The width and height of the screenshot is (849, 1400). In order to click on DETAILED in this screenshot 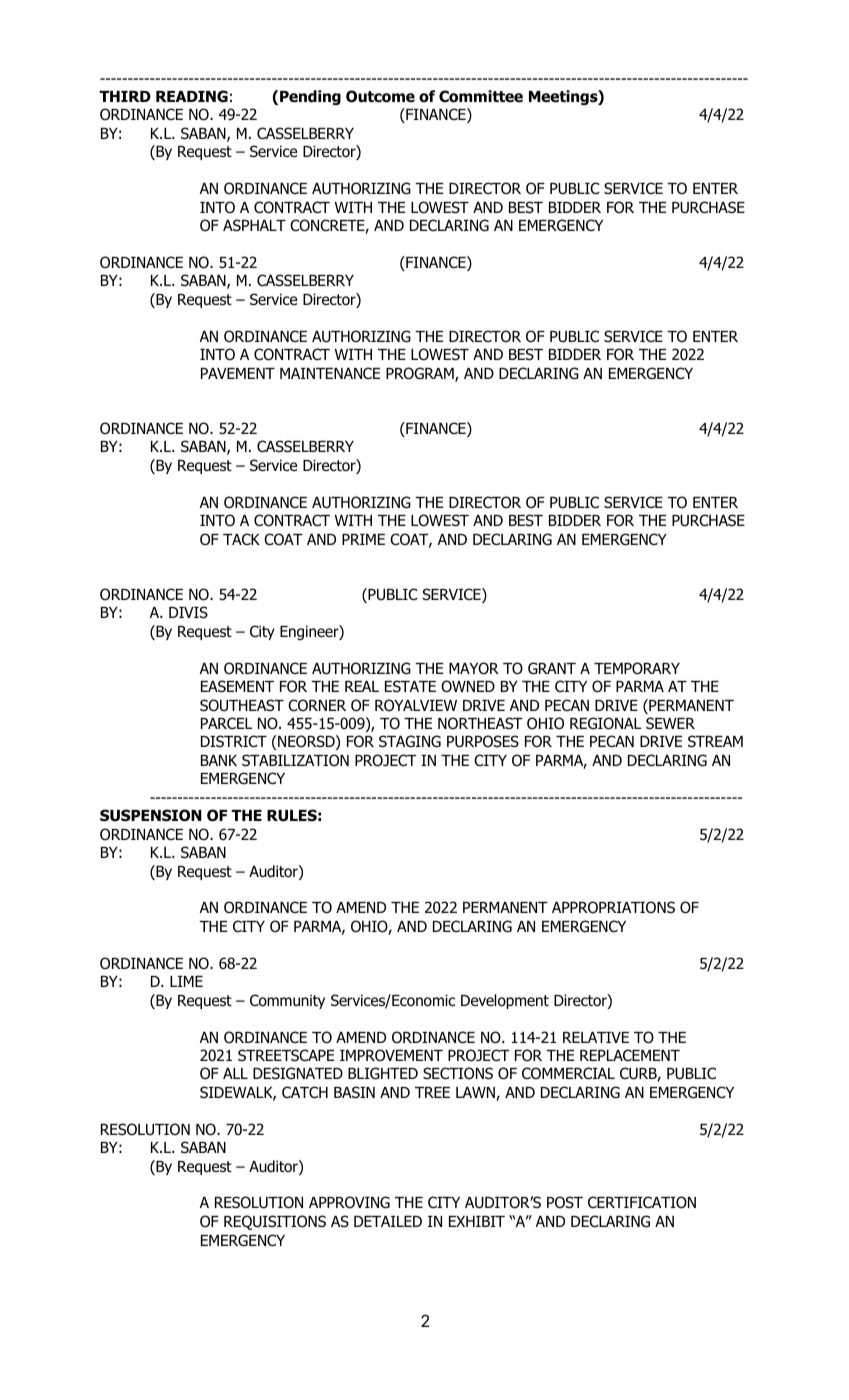, I will do `click(388, 1221)`.
